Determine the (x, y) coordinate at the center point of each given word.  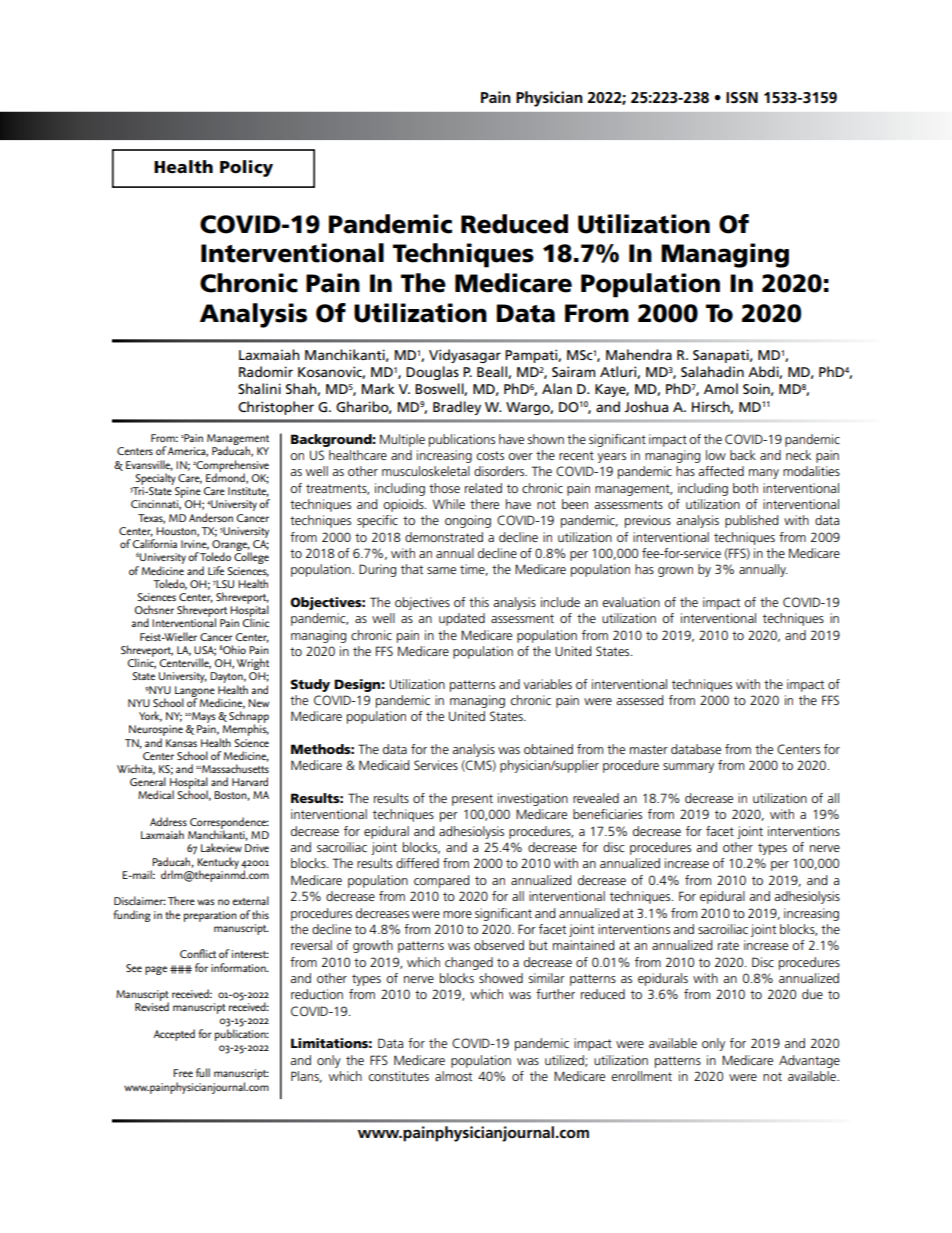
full (203, 1072)
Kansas (181, 743)
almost (453, 1076)
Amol (721, 388)
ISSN (742, 98)
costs (490, 455)
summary (688, 768)
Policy (246, 168)
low (716, 455)
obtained (548, 749)
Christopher (276, 408)
